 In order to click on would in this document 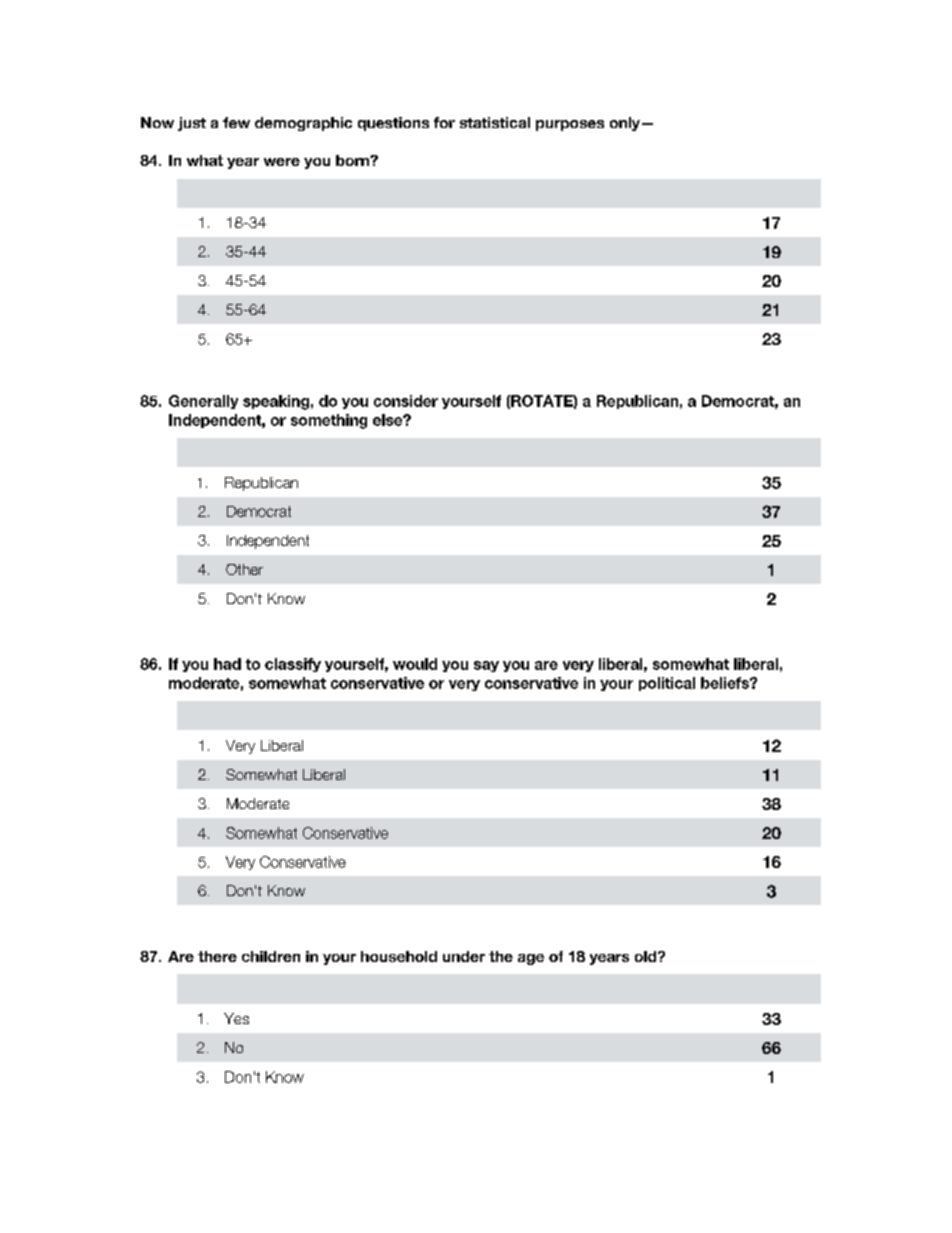, I will do `click(415, 664)`.
